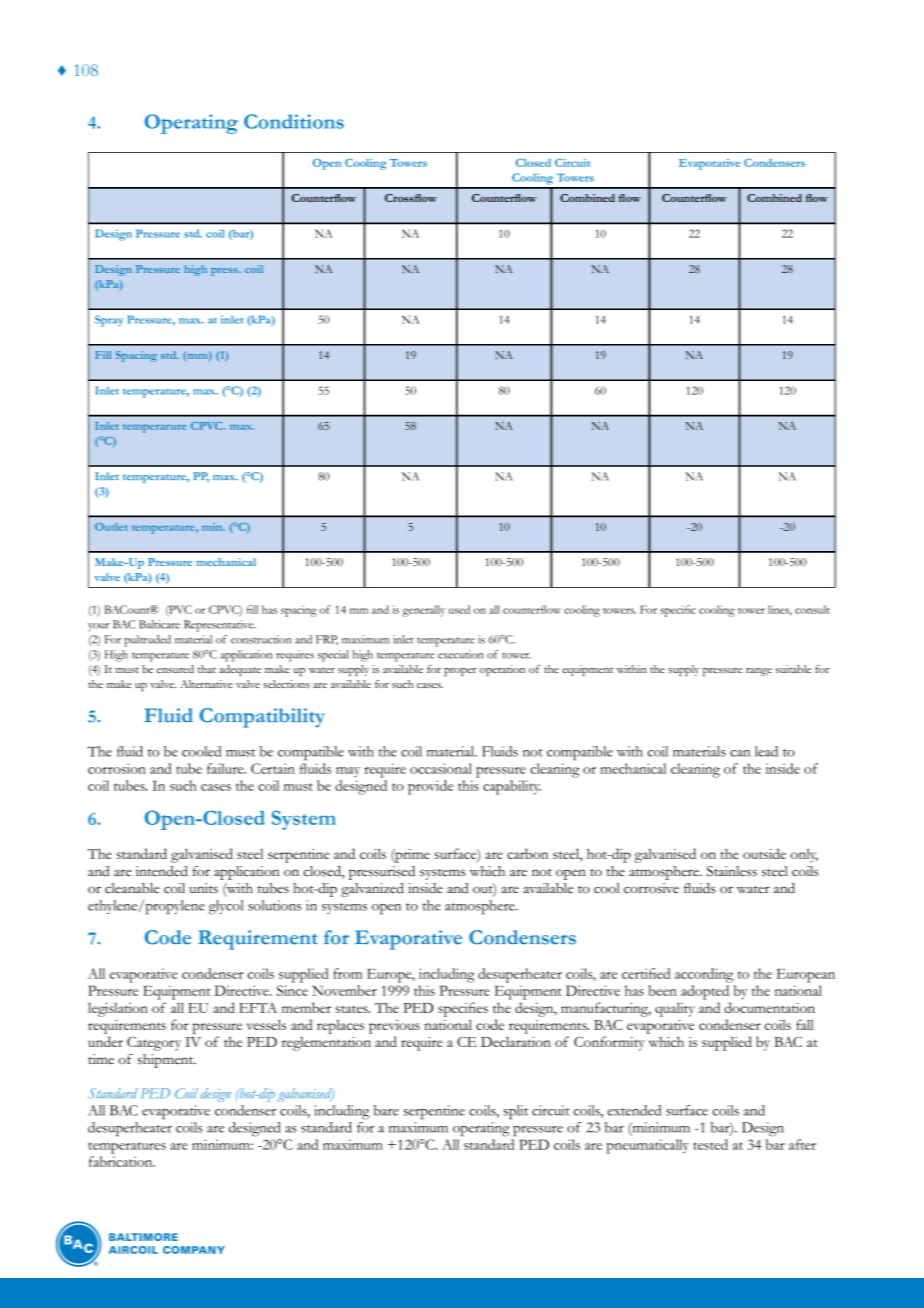 The height and width of the image is (1308, 924). Describe the element at coordinates (294, 121) in the image. I see `Conditions` at that location.
